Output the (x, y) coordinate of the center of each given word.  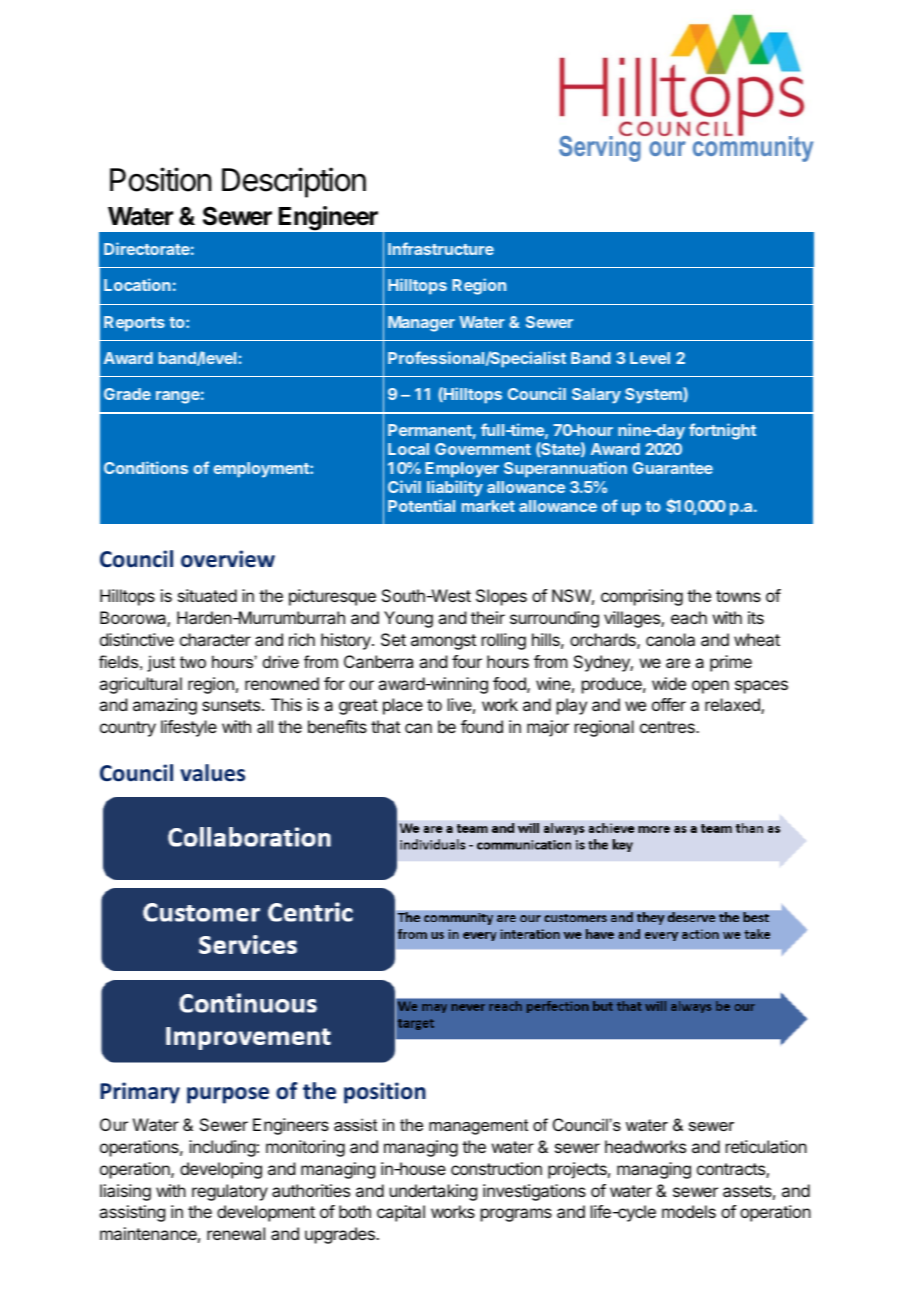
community (753, 148)
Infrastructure (441, 248)
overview (228, 559)
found (482, 726)
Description (294, 182)
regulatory (230, 1192)
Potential (421, 505)
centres (668, 727)
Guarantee (673, 468)
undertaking (433, 1192)
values (212, 773)
